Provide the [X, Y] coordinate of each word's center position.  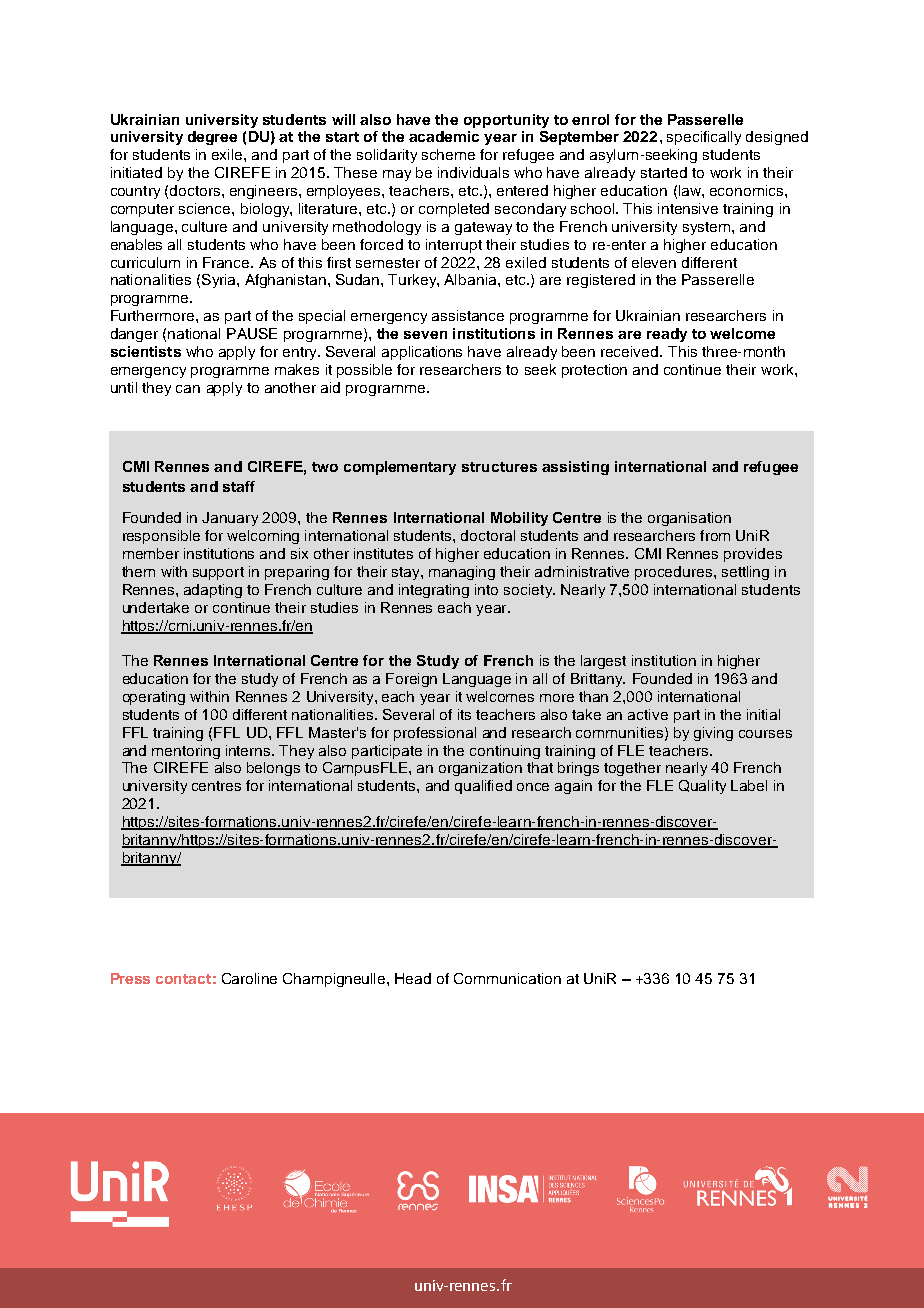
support [218, 573]
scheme [448, 154]
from [715, 535]
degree [212, 138]
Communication [507, 978]
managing [462, 573]
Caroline [249, 978]
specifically [704, 138]
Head [413, 978]
